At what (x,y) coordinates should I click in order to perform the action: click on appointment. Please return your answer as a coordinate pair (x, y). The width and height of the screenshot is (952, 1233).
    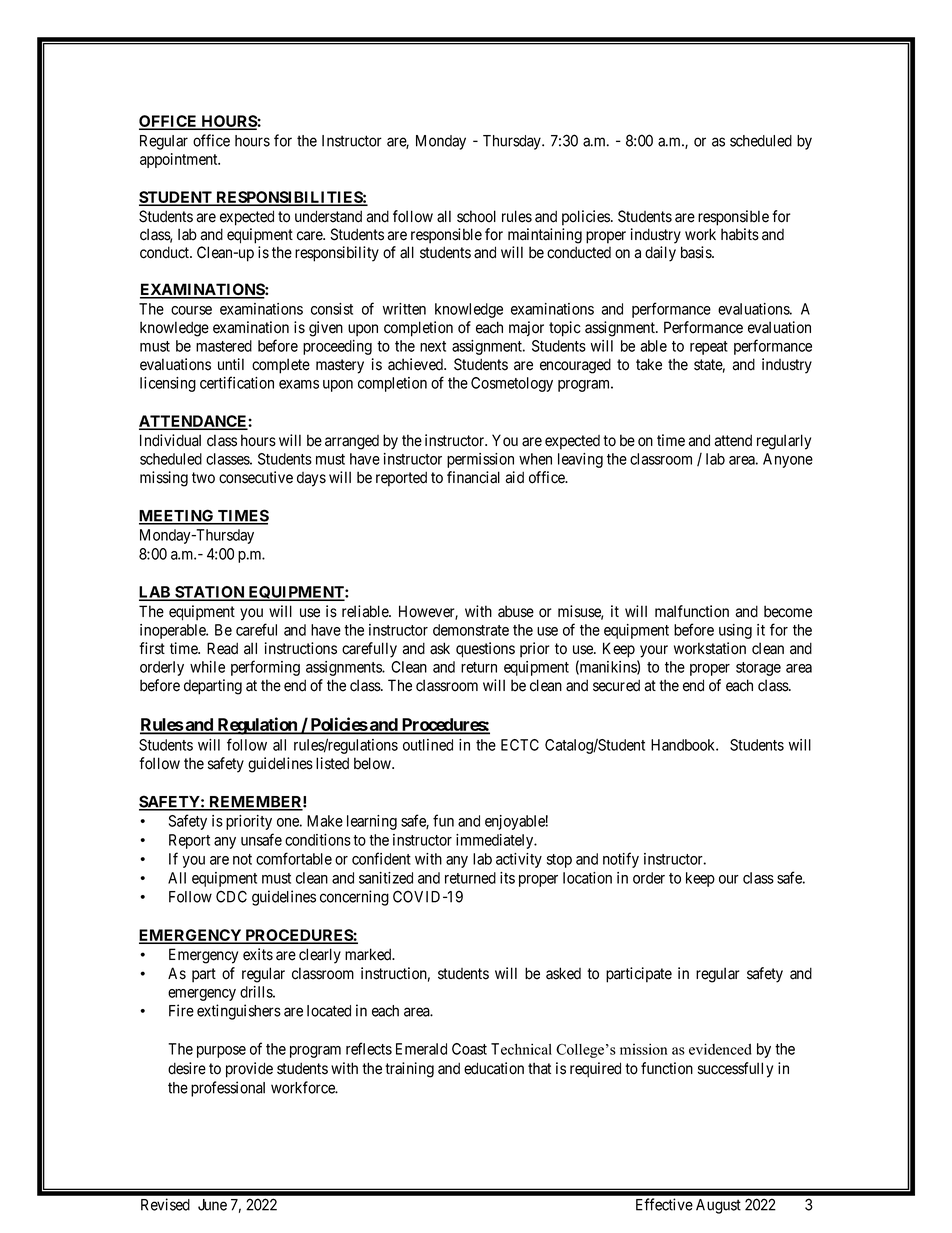
    Looking at the image, I should click on (180, 160).
